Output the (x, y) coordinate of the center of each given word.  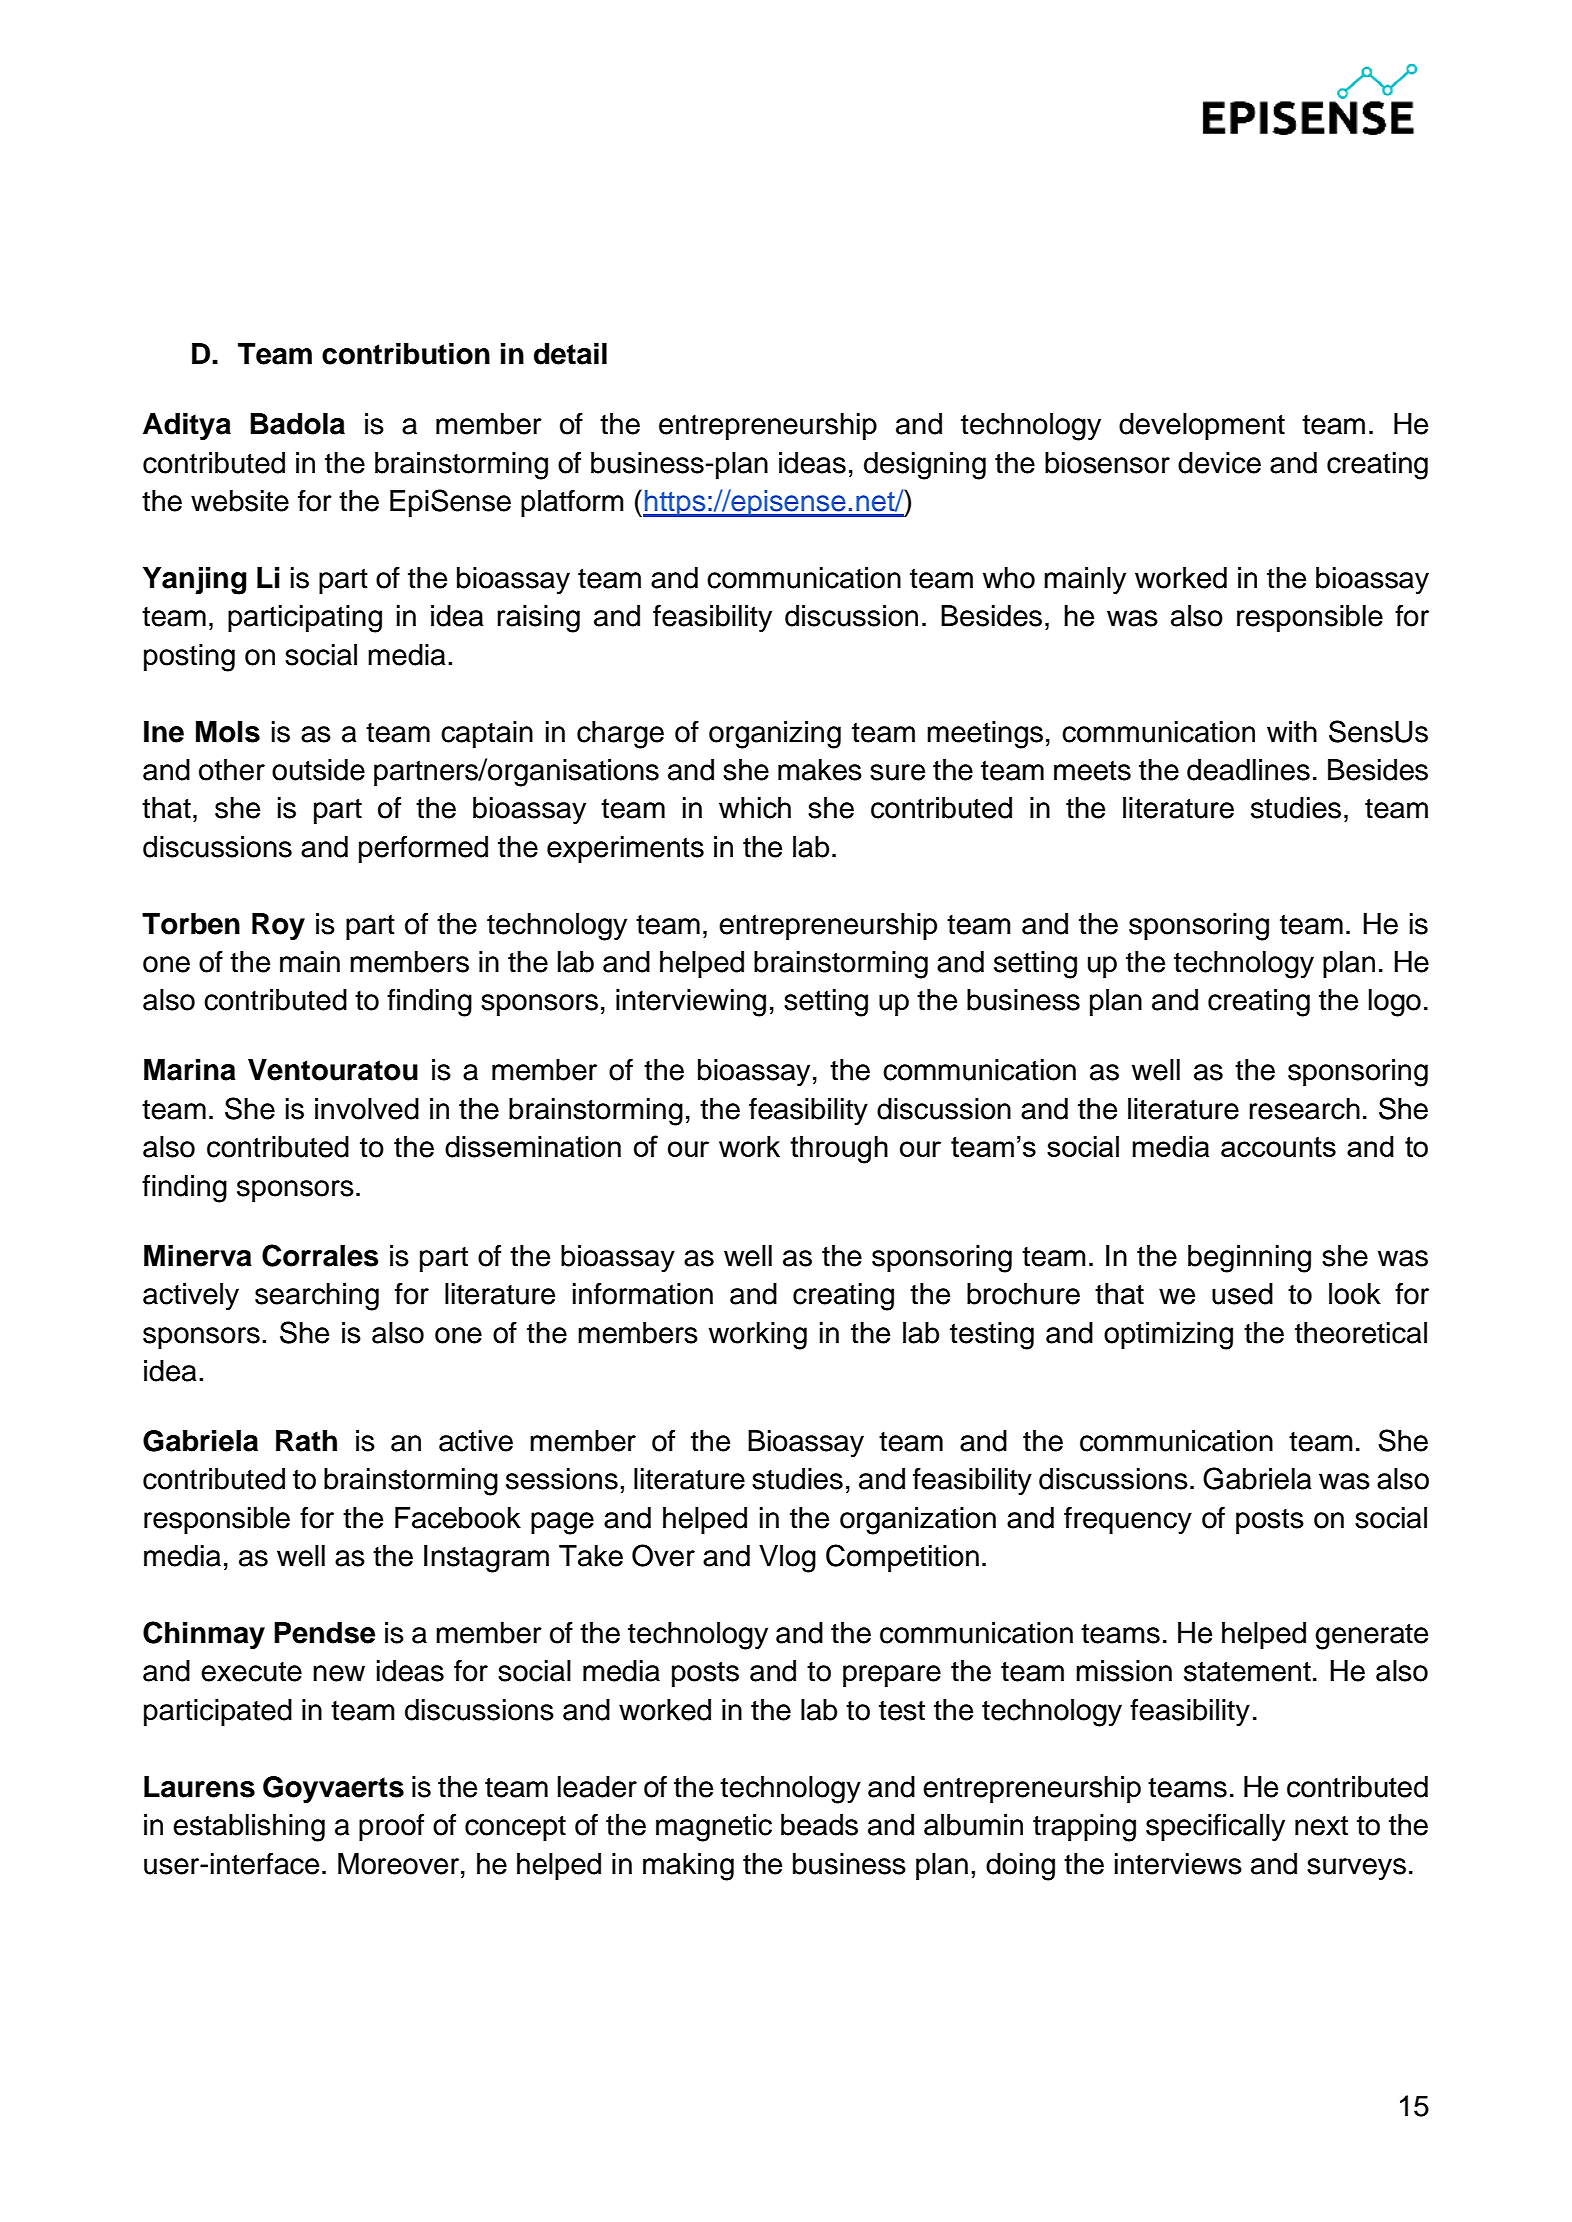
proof (391, 1827)
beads (819, 1825)
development (1202, 426)
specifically (1215, 1827)
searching (317, 1297)
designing (925, 466)
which (755, 808)
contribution (406, 354)
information (643, 1293)
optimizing (1168, 1336)
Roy (278, 927)
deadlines (1248, 770)
